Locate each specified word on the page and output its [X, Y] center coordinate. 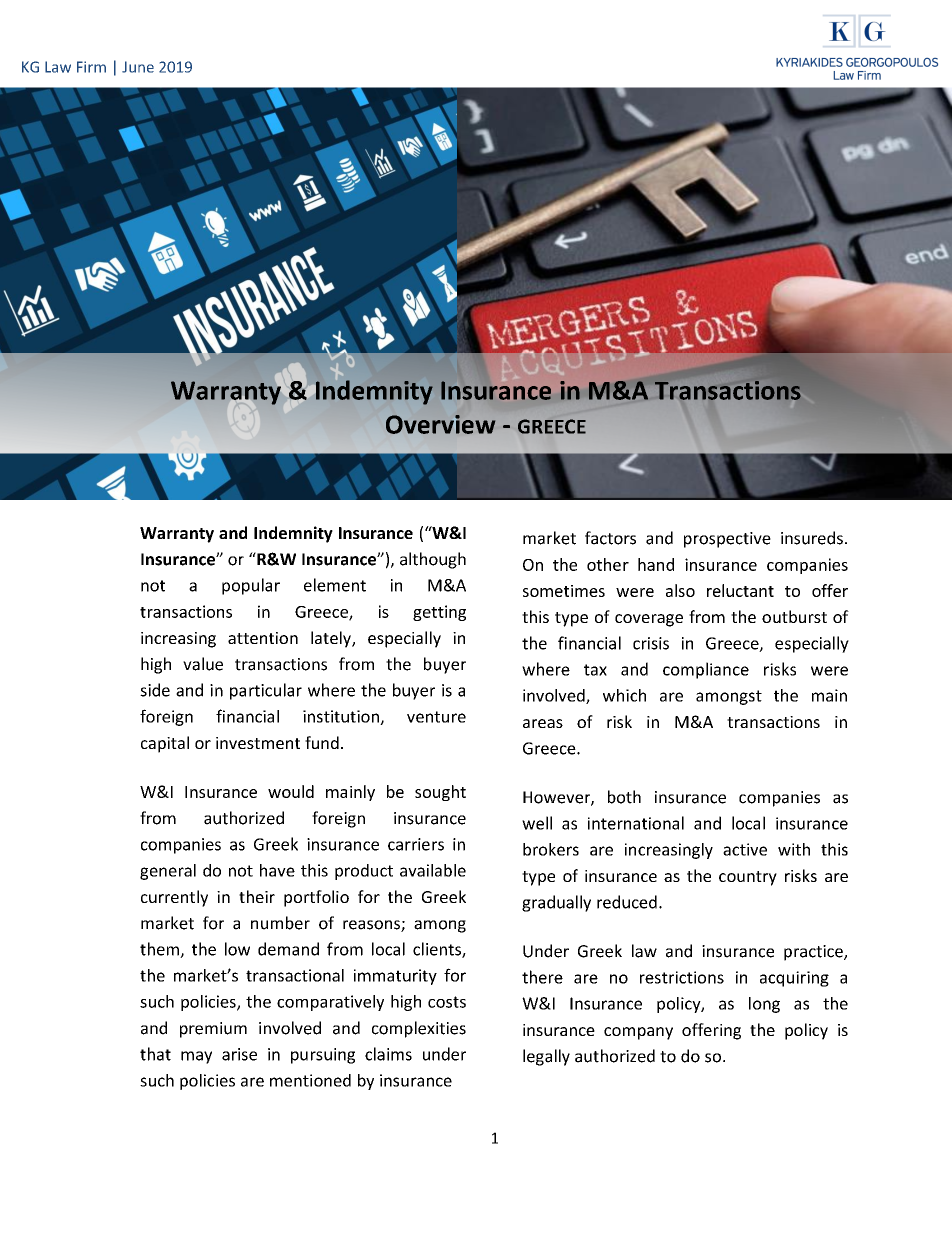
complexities [419, 1029]
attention [263, 638]
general [168, 872]
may [196, 1057]
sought [440, 793]
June [138, 67]
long [764, 1005]
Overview [440, 424]
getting [439, 613]
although [433, 560]
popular [251, 586]
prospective [727, 540]
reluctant [740, 590]
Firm [91, 67]
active [745, 849]
